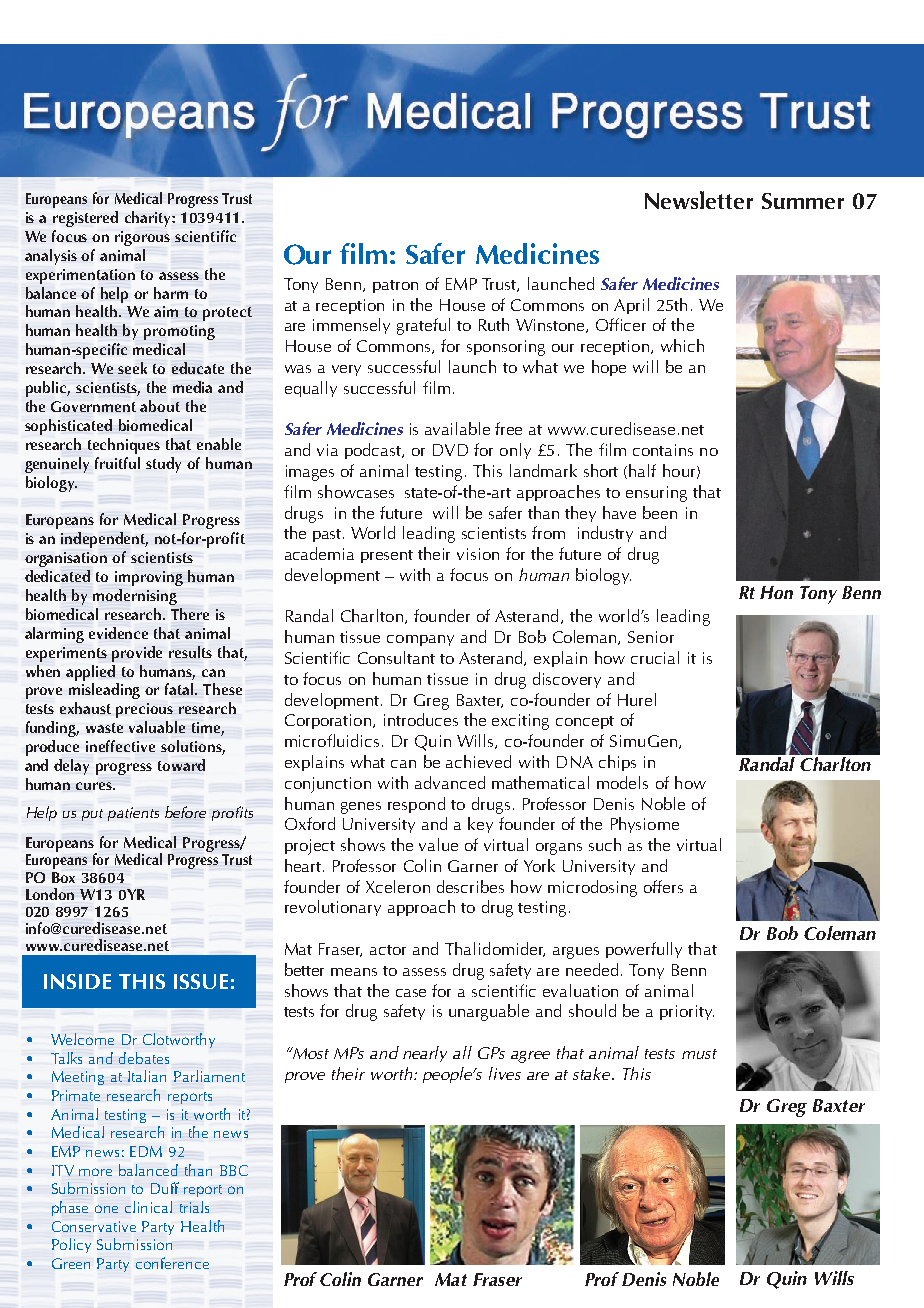 The height and width of the page is (1308, 924). Describe the element at coordinates (395, 286) in the page. I see `patron` at that location.
